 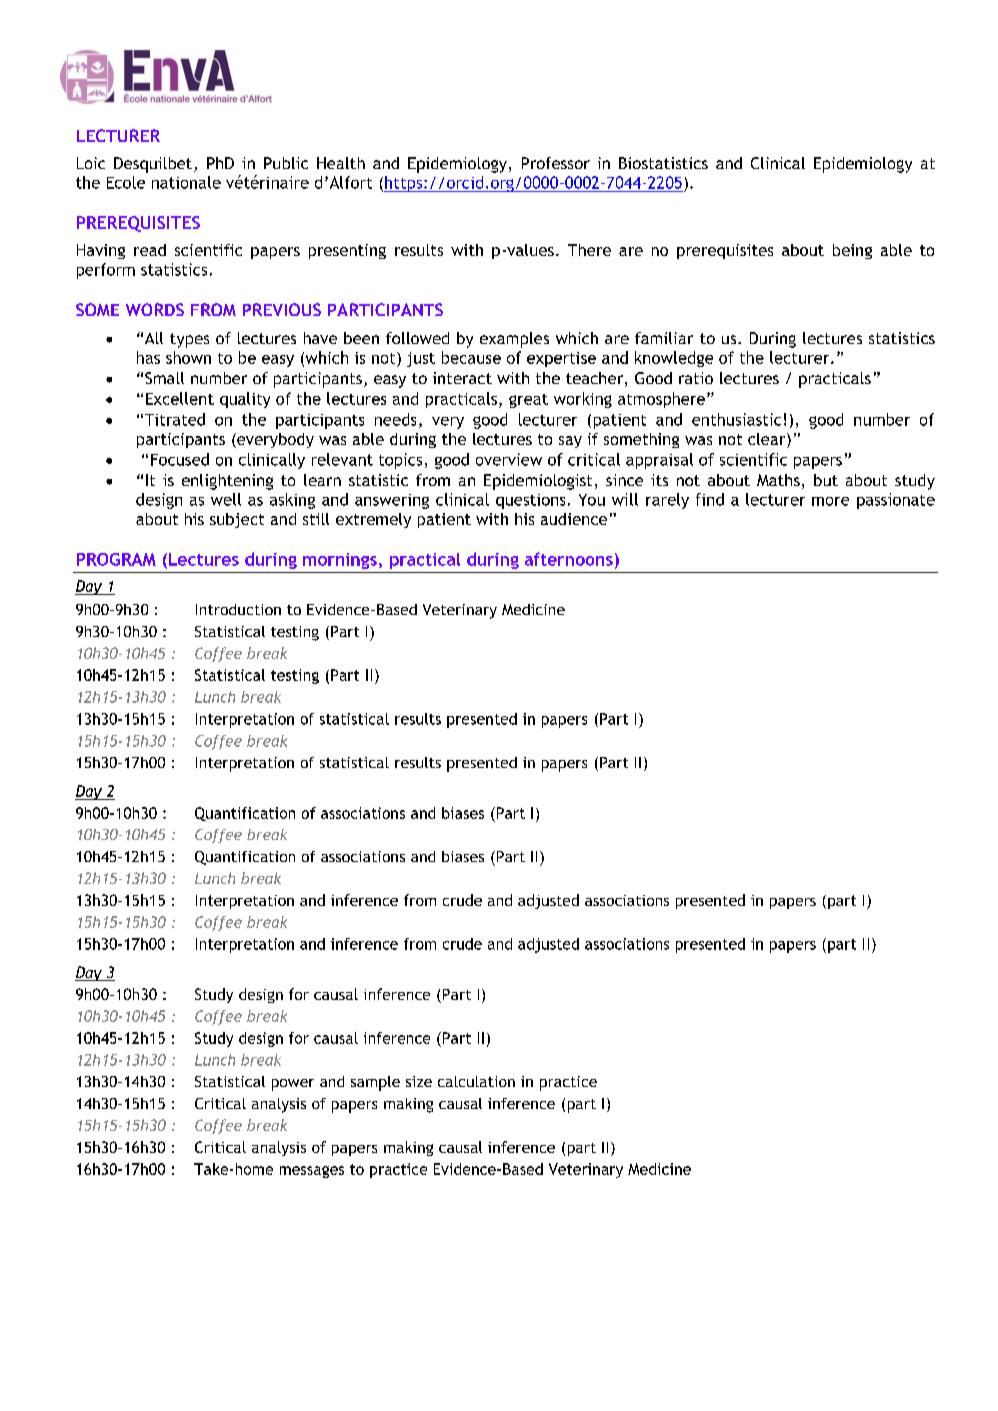 I want to click on interact, so click(x=462, y=378).
